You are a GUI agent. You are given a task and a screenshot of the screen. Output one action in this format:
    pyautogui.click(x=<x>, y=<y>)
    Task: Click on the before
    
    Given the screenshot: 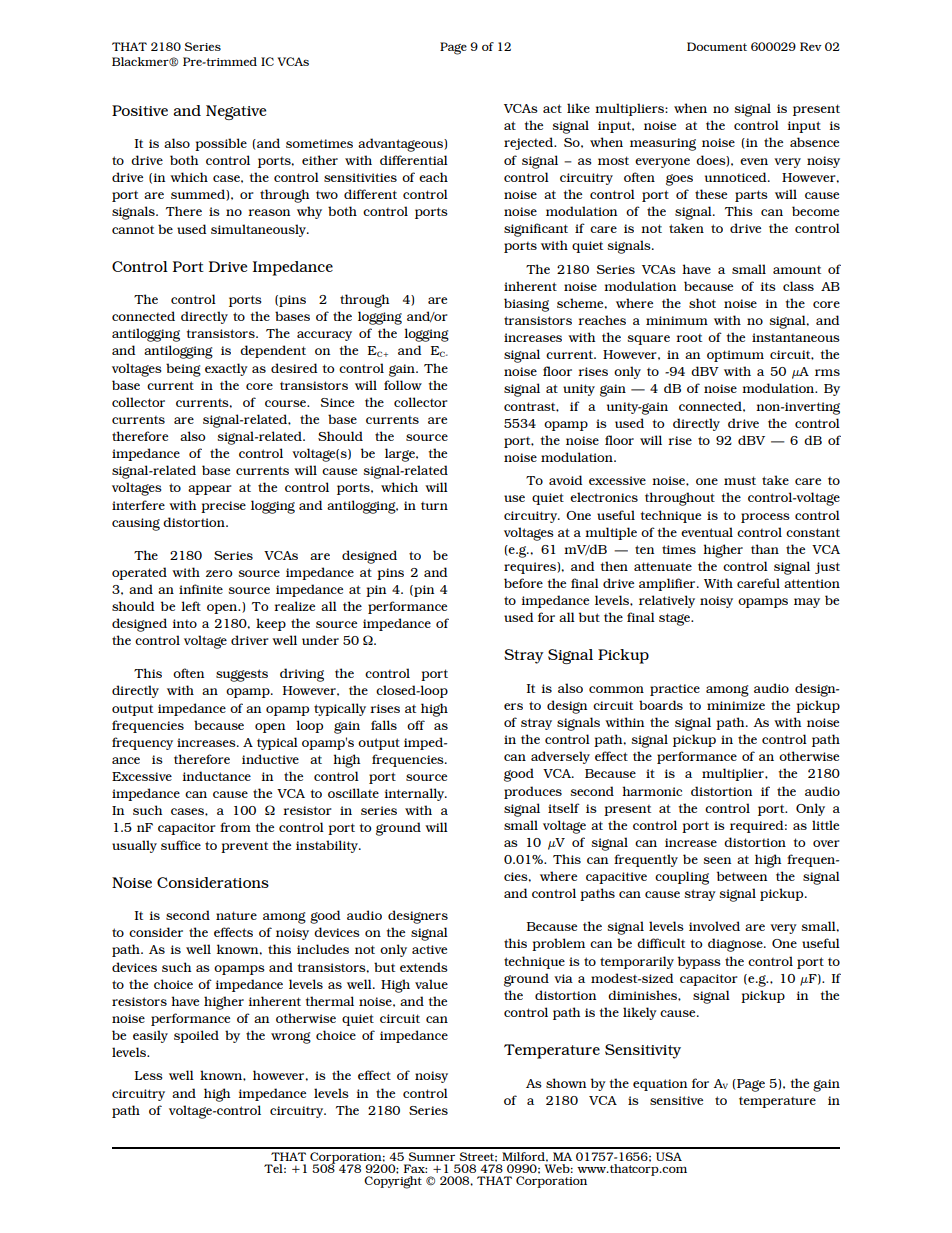 What is the action you would take?
    pyautogui.click(x=523, y=583)
